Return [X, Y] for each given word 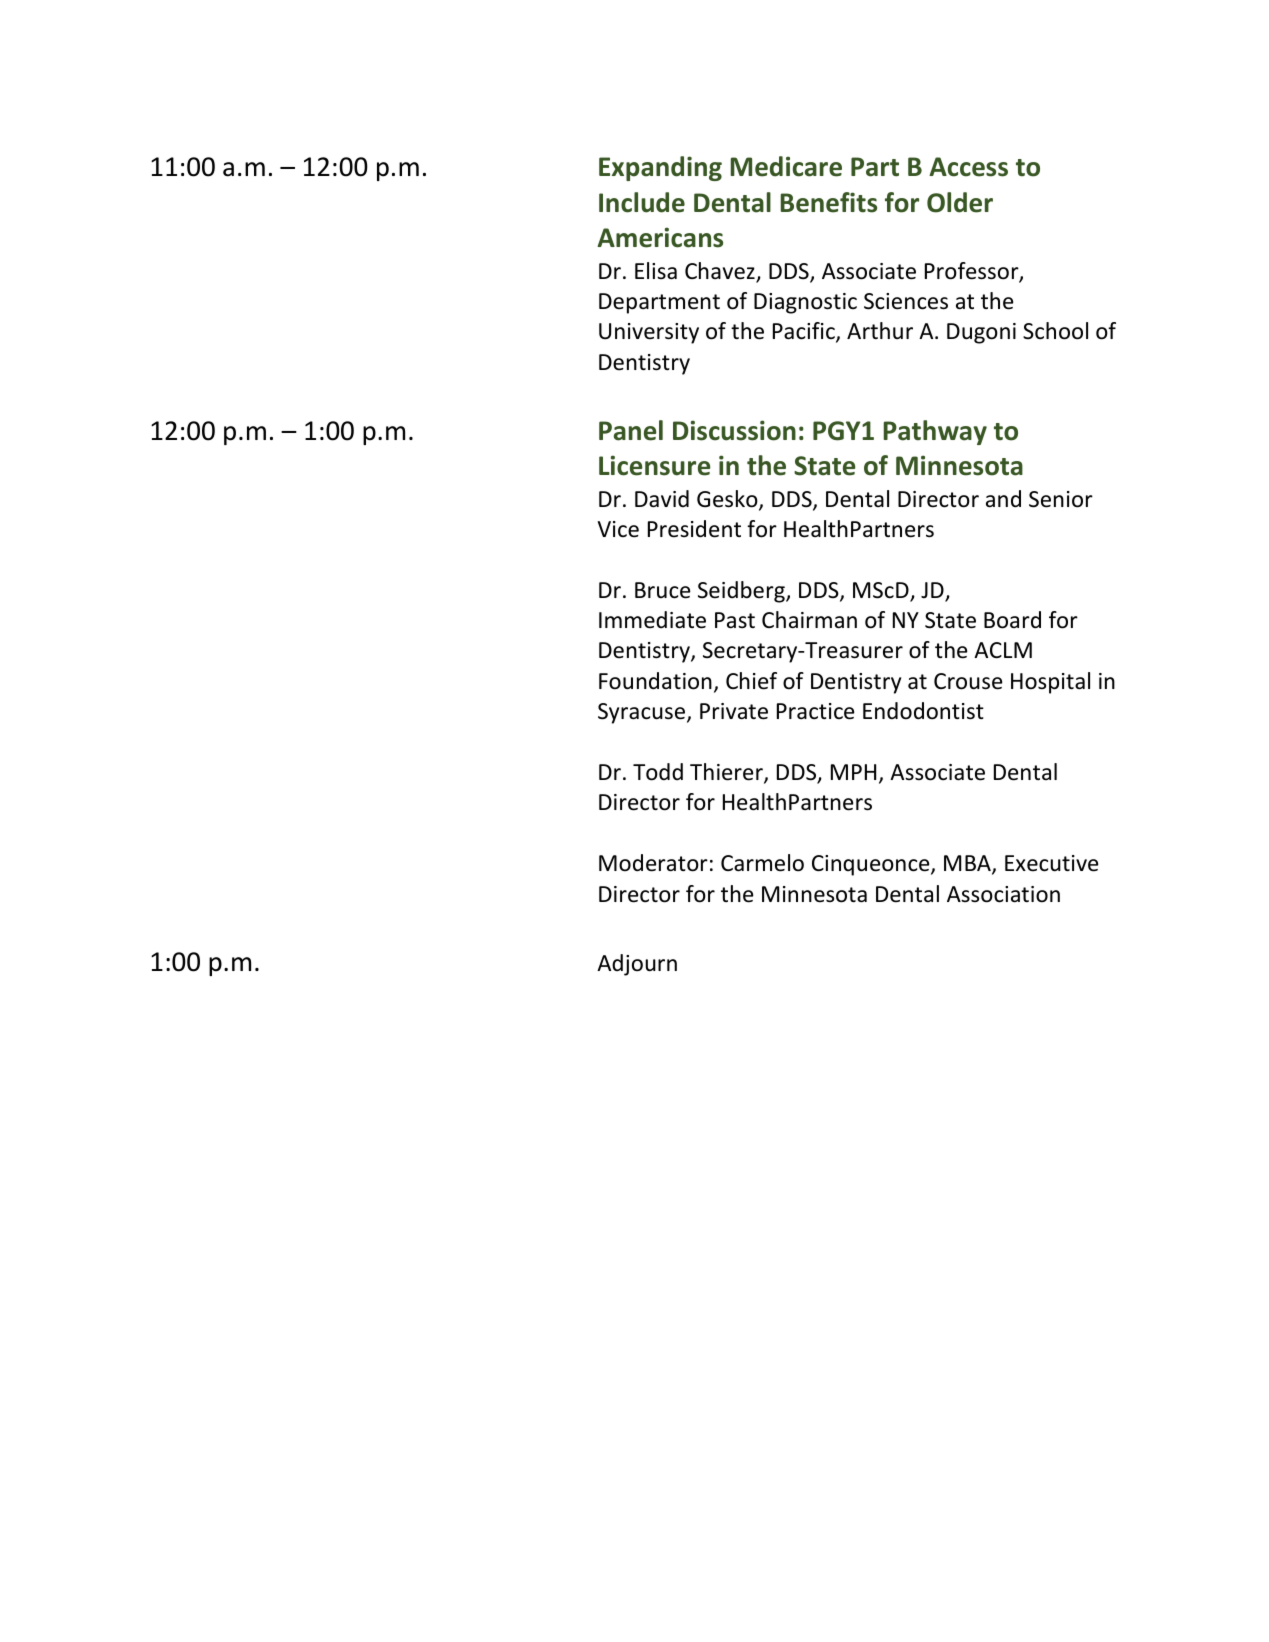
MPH [853, 772]
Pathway [935, 432]
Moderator [653, 863]
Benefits [828, 202]
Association [1003, 894]
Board [1012, 620]
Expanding [660, 168]
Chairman [809, 620]
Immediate [652, 620]
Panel [631, 430]
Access [968, 167]
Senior [1061, 499]
